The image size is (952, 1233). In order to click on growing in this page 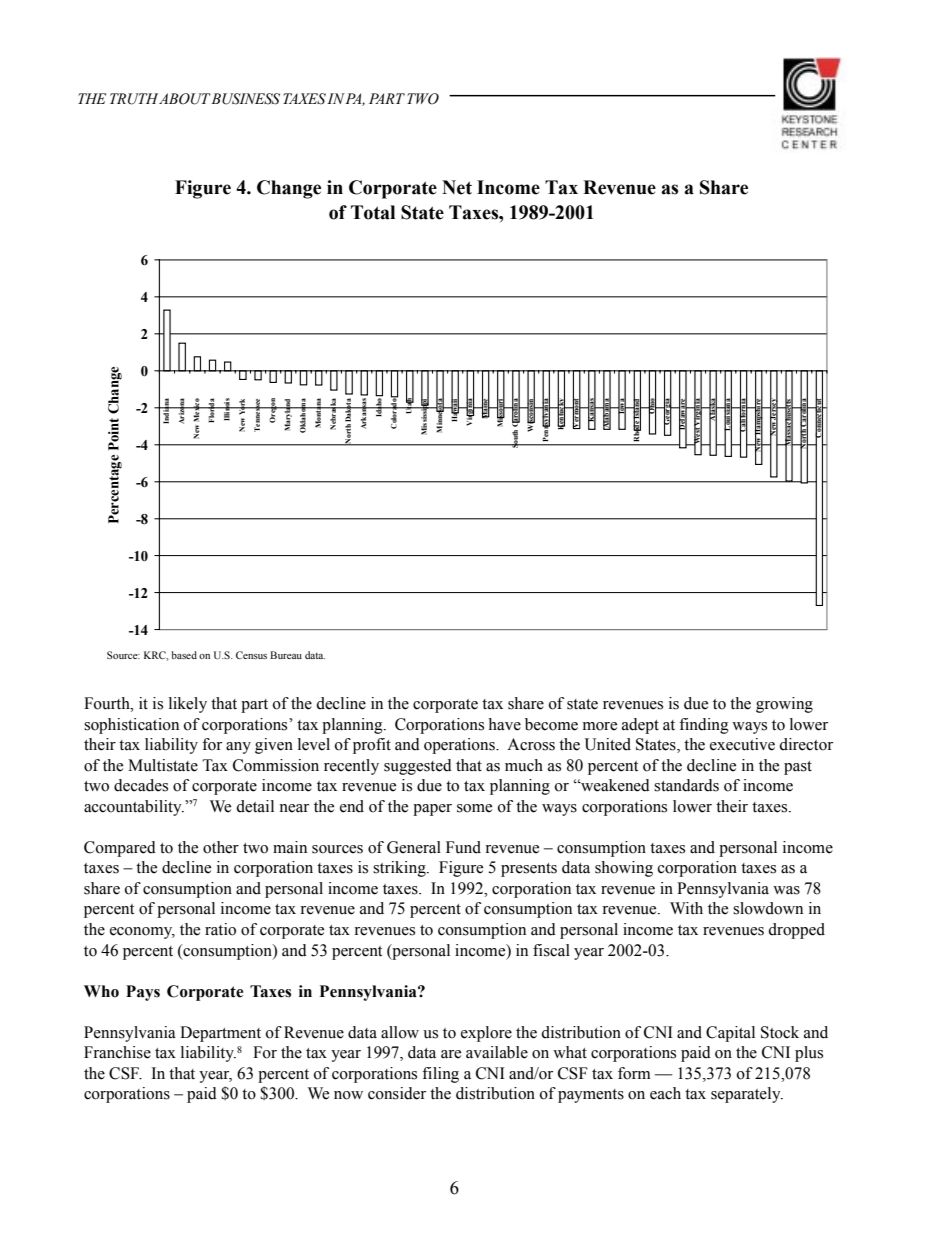, I will do `click(784, 705)`.
